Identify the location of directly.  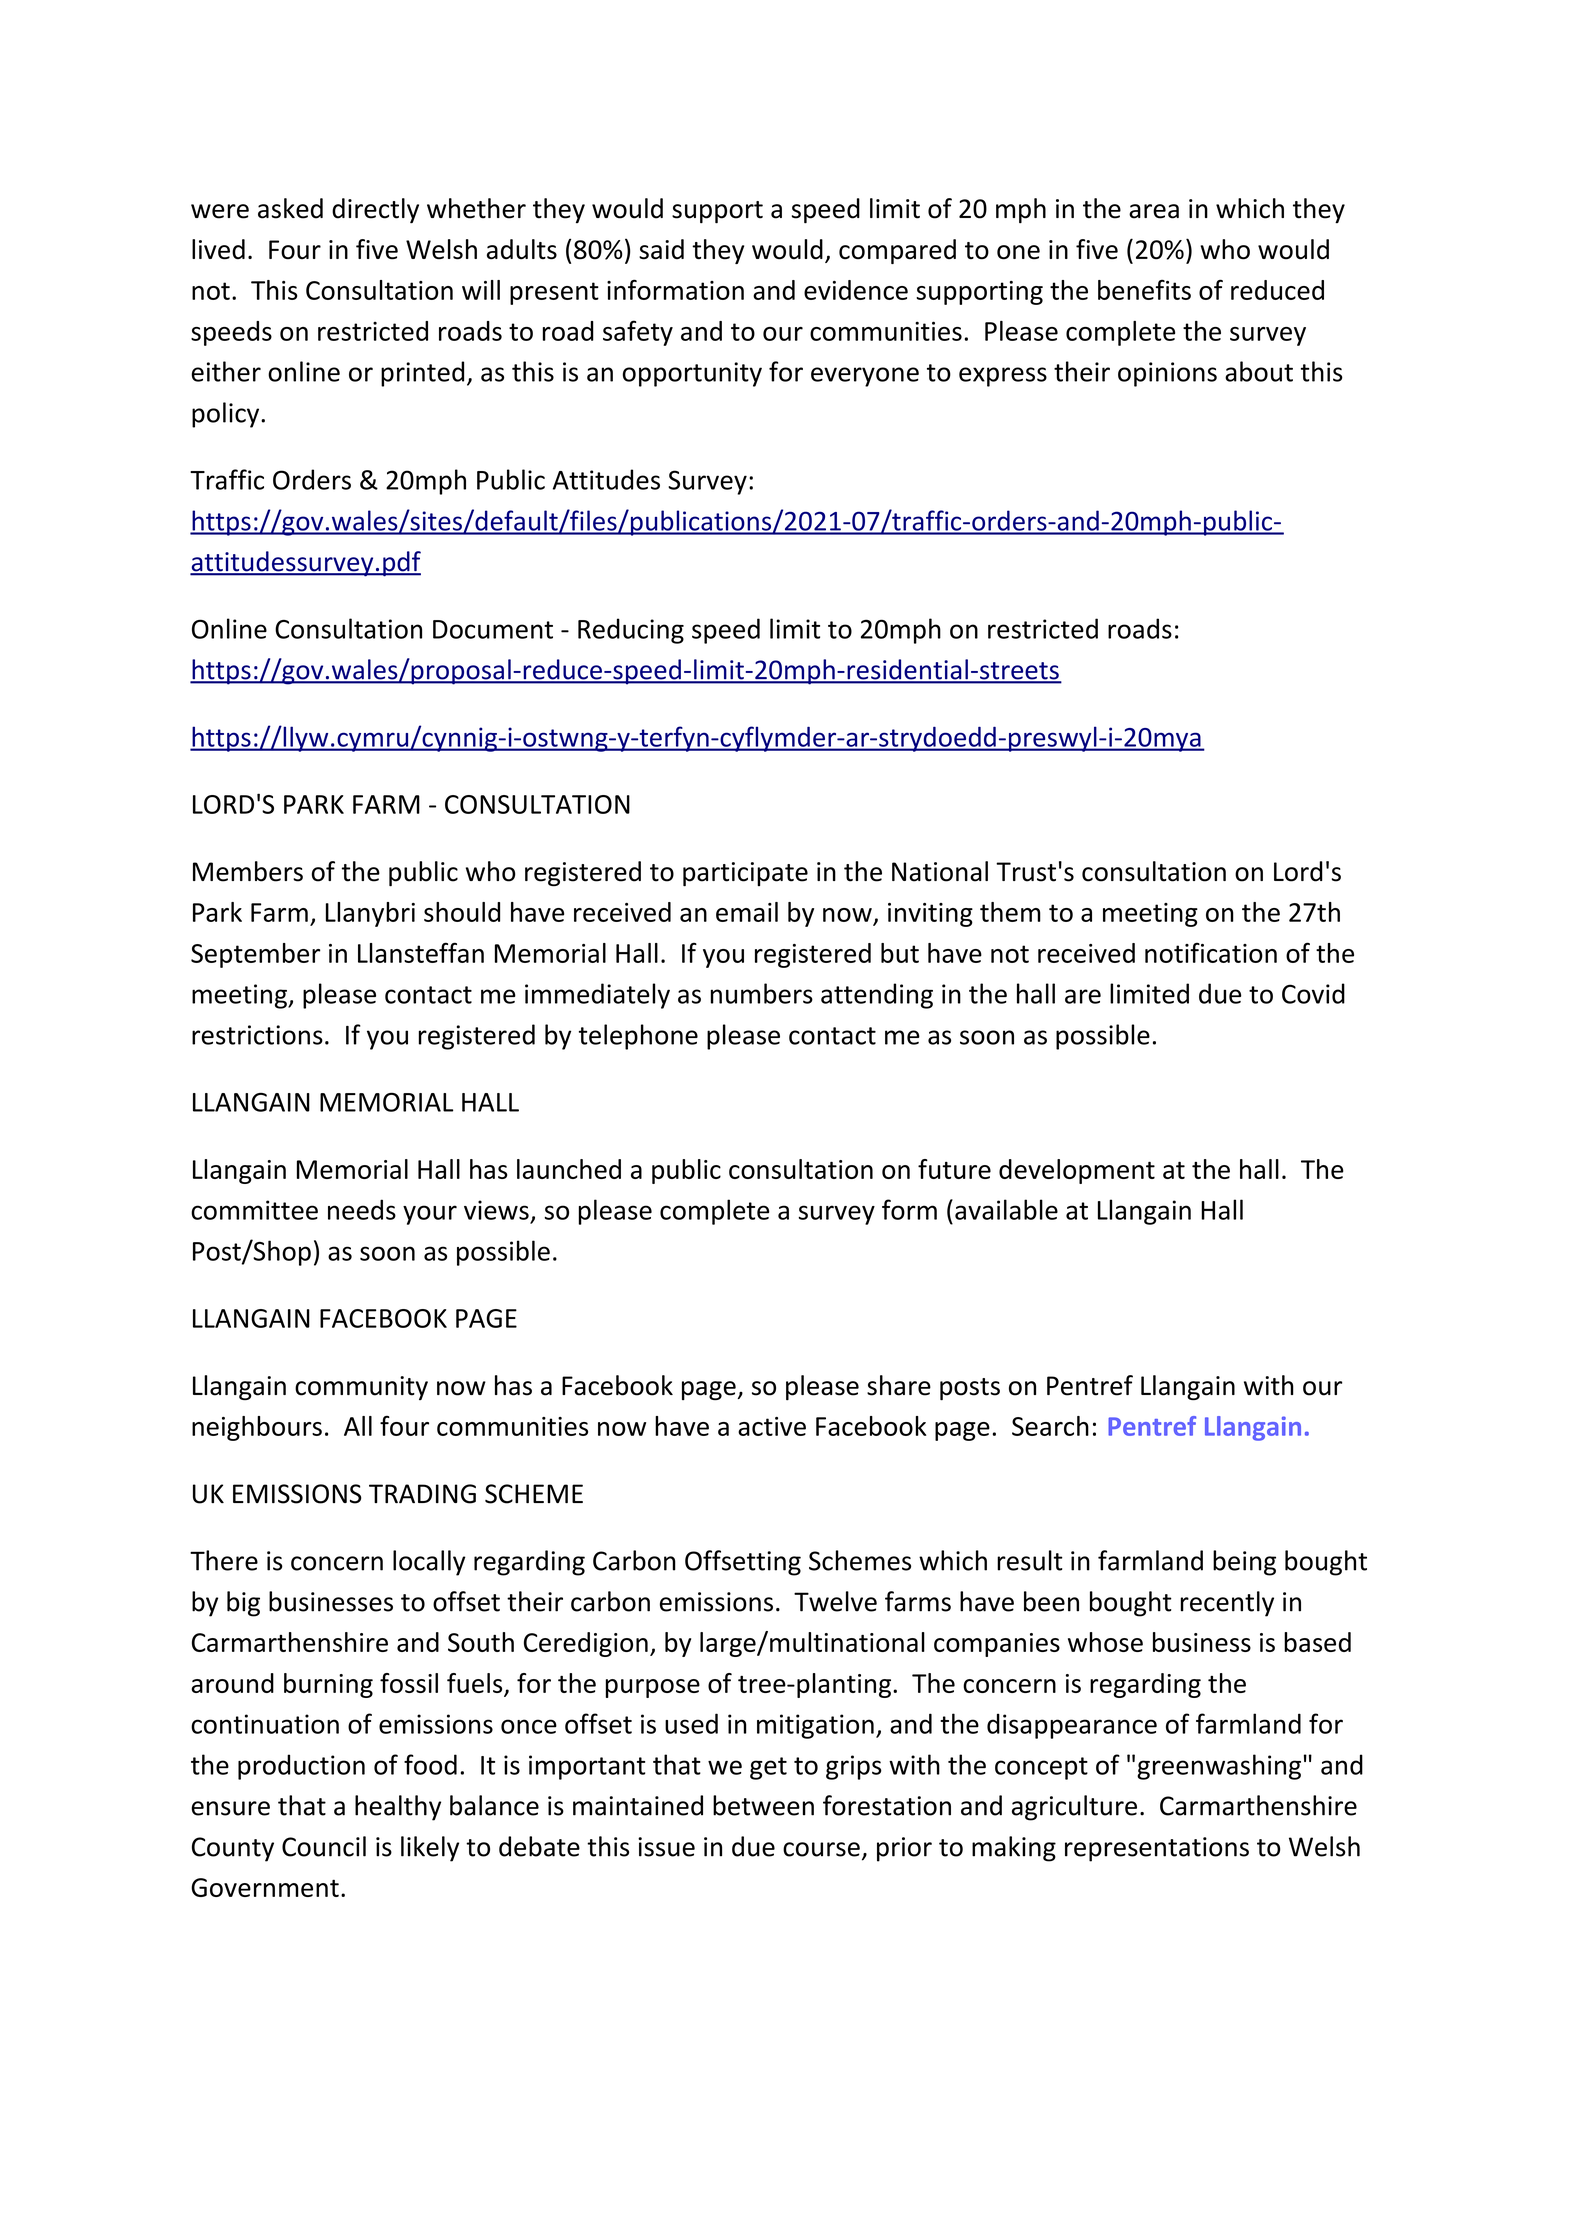
(375, 211).
